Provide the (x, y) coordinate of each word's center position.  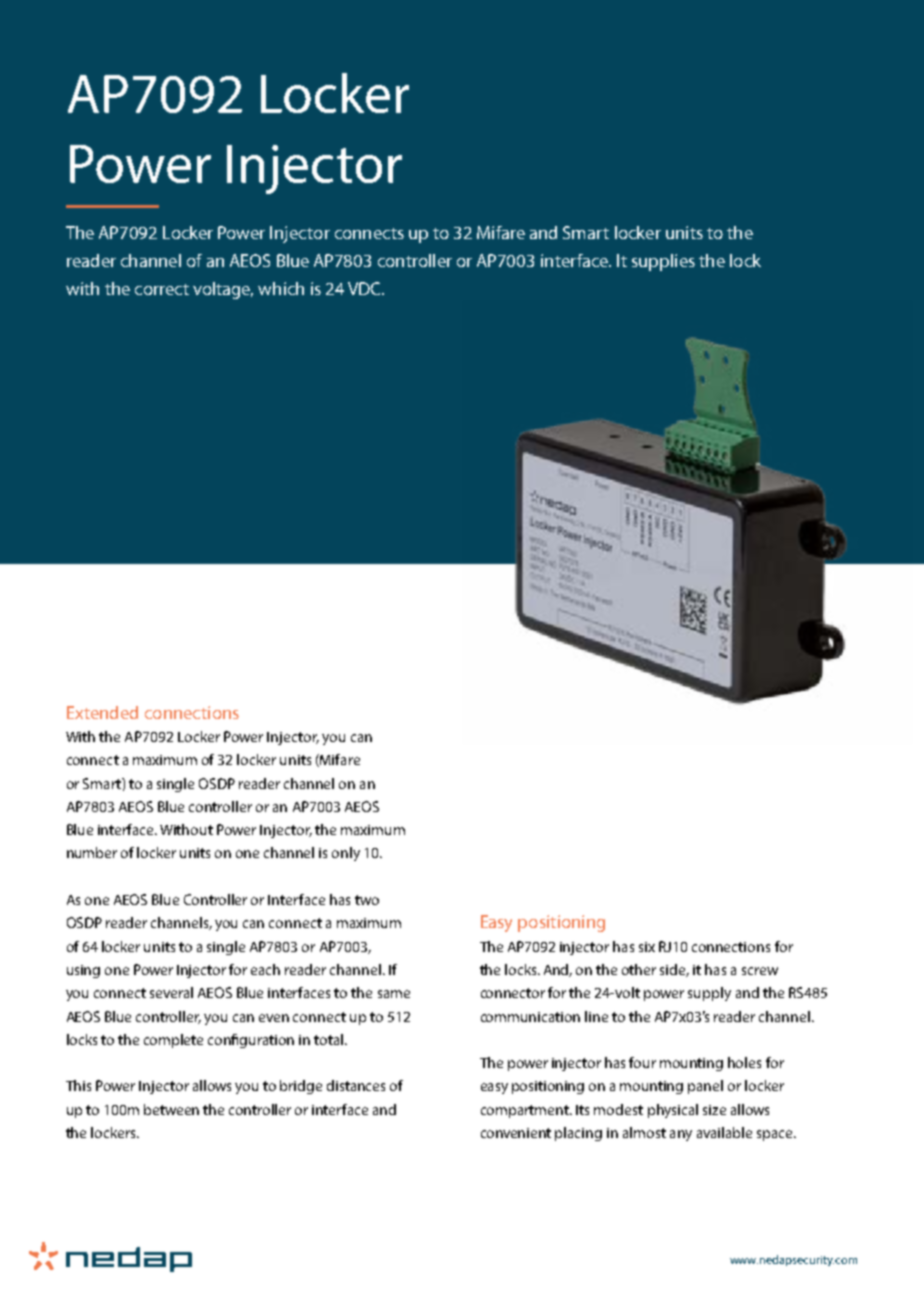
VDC (365, 288)
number (92, 852)
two (367, 900)
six (647, 947)
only (346, 854)
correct (162, 289)
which (281, 288)
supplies (663, 262)
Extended (102, 712)
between (171, 1109)
